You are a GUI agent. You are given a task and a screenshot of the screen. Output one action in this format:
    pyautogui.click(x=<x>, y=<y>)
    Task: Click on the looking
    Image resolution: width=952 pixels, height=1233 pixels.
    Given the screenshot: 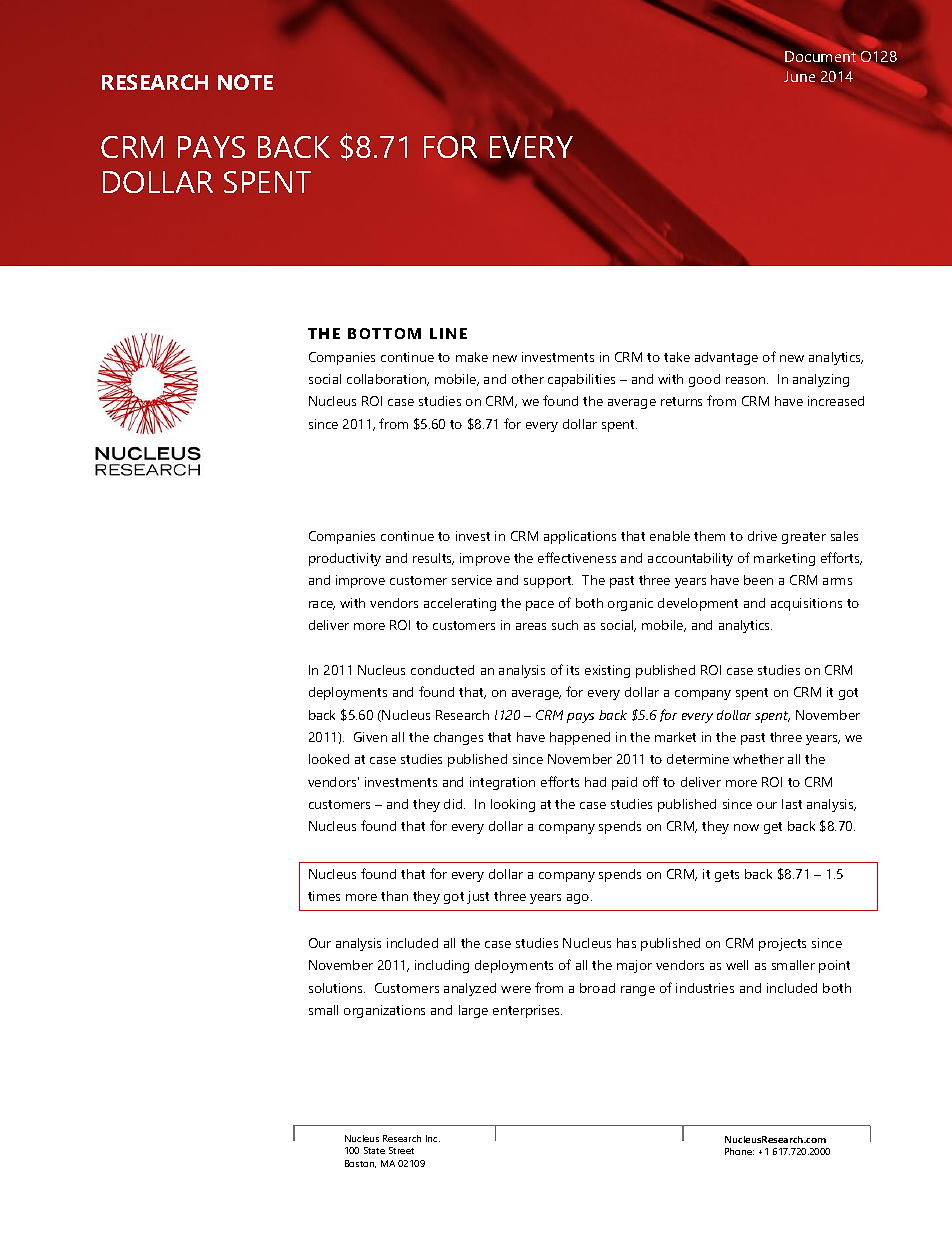 What is the action you would take?
    pyautogui.click(x=513, y=805)
